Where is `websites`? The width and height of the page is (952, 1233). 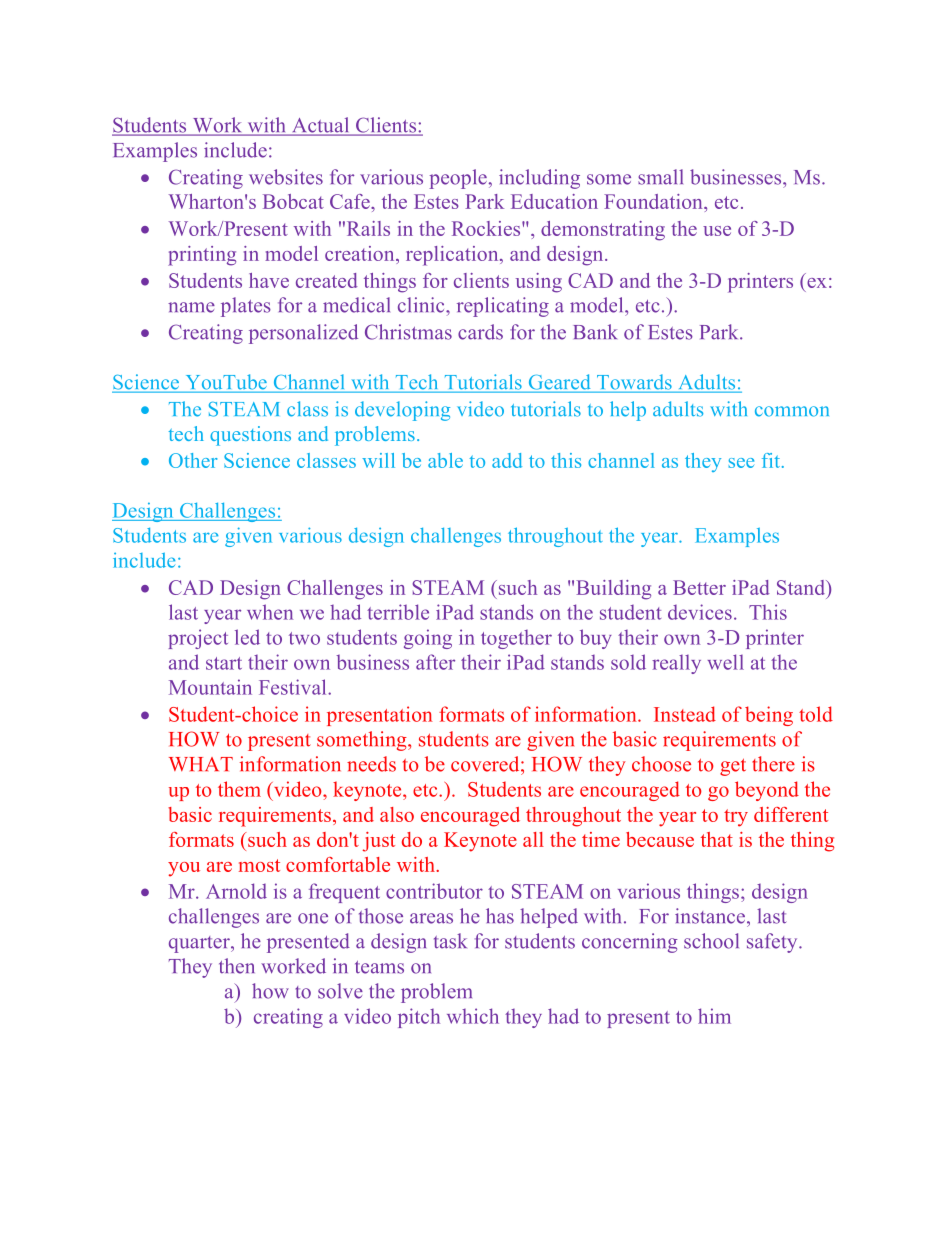
websites is located at coordinates (286, 177).
